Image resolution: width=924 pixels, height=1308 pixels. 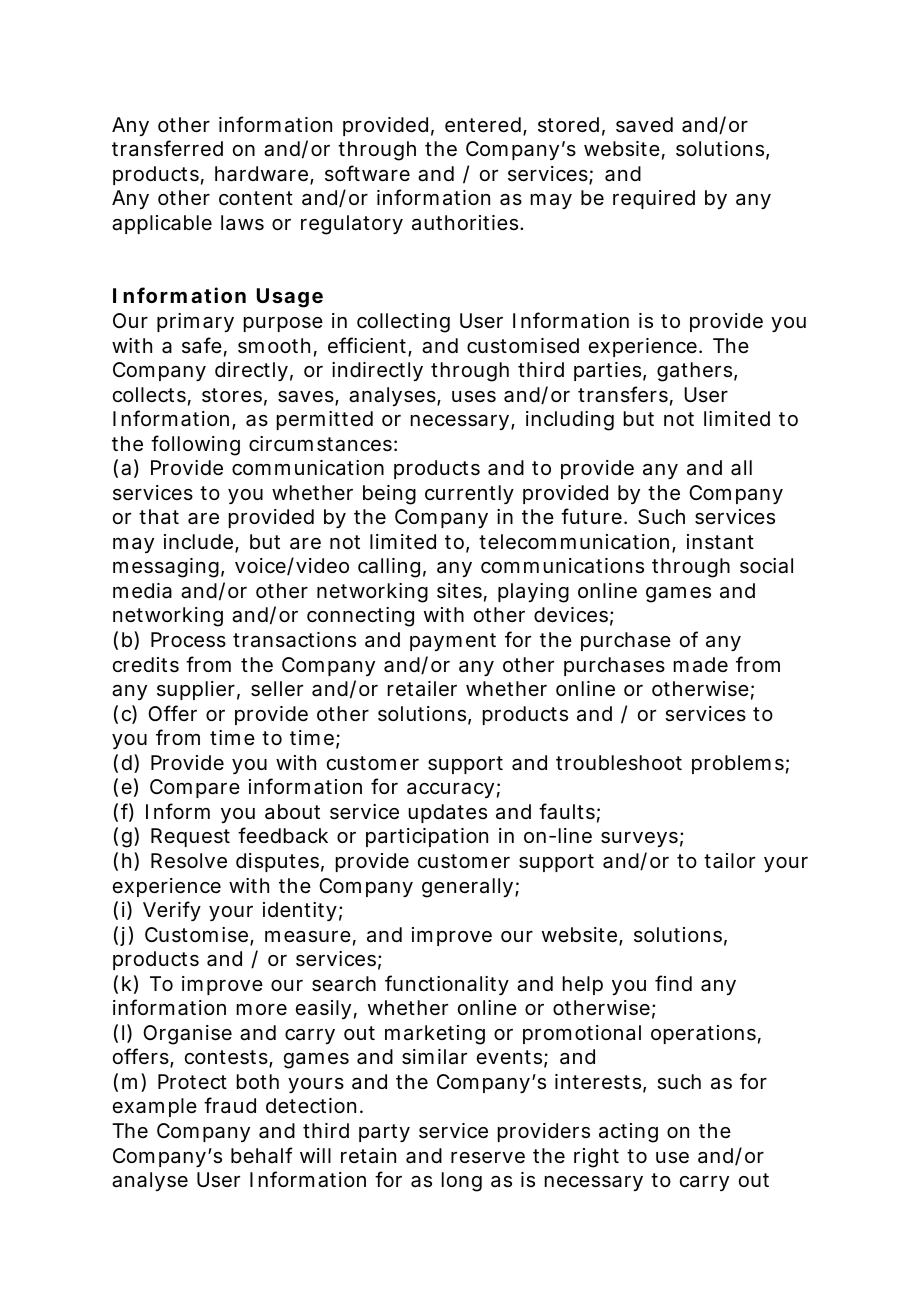 I want to click on behalf, so click(x=262, y=1155).
